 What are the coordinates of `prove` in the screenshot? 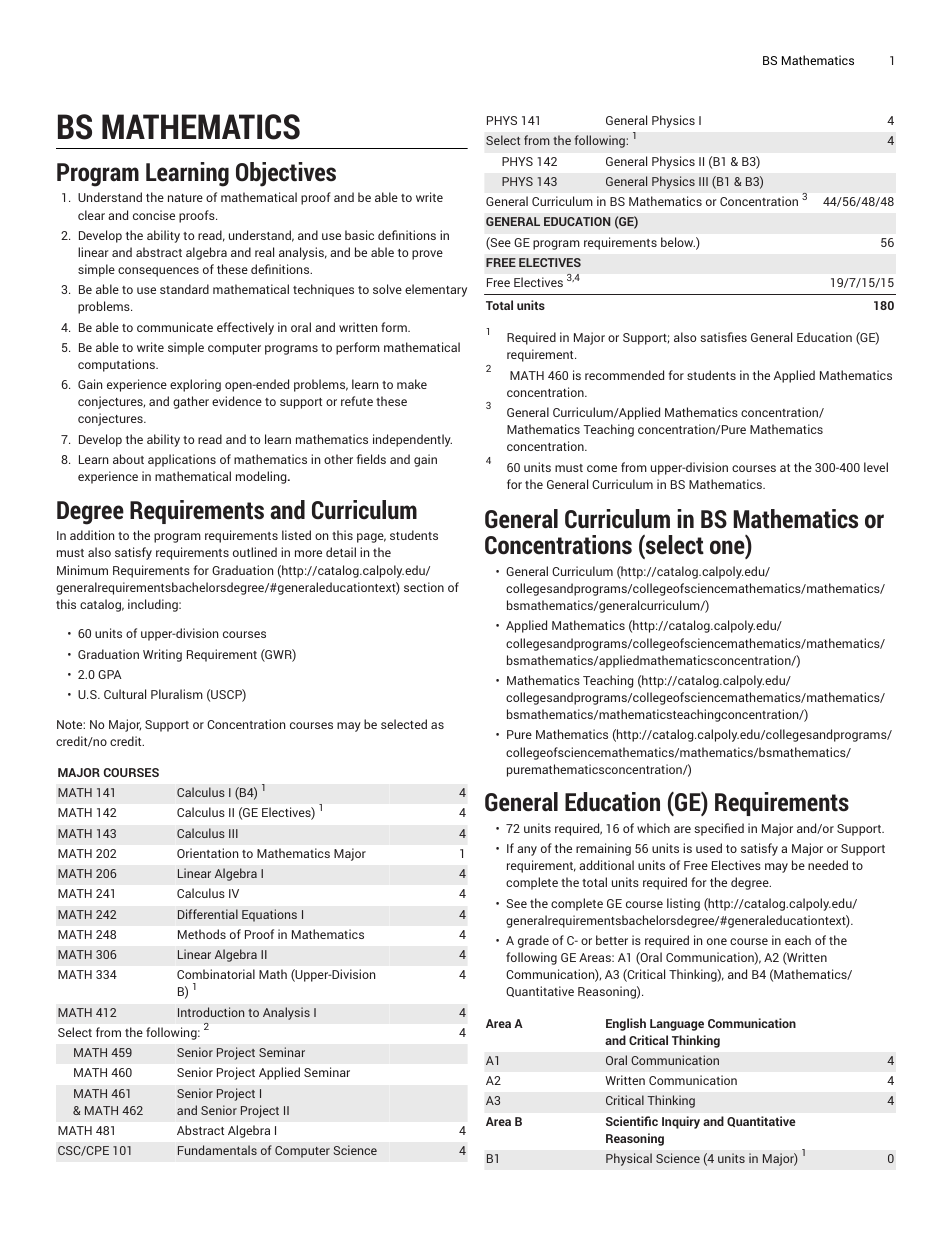 It's located at (427, 255).
